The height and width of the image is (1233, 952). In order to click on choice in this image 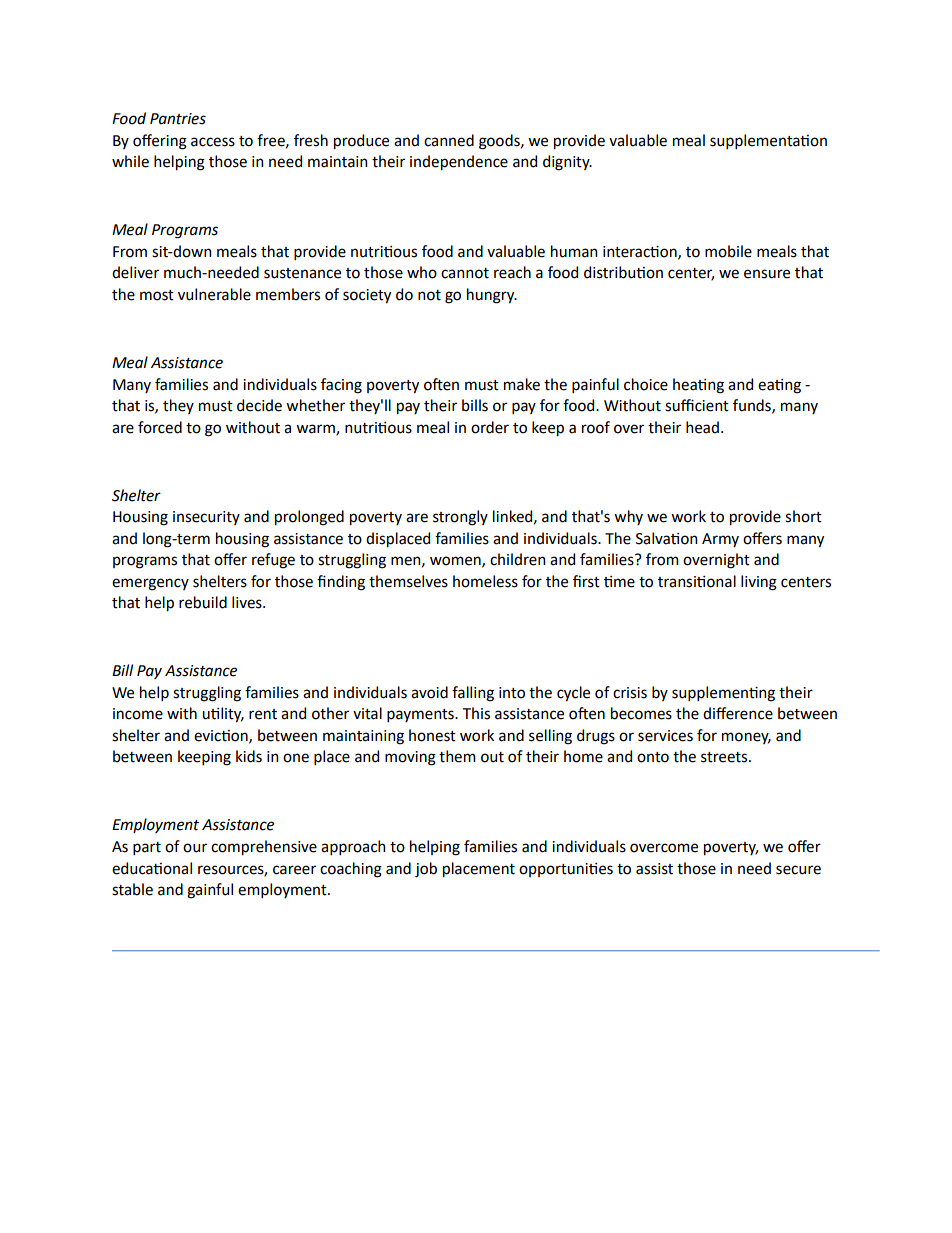, I will do `click(646, 384)`.
